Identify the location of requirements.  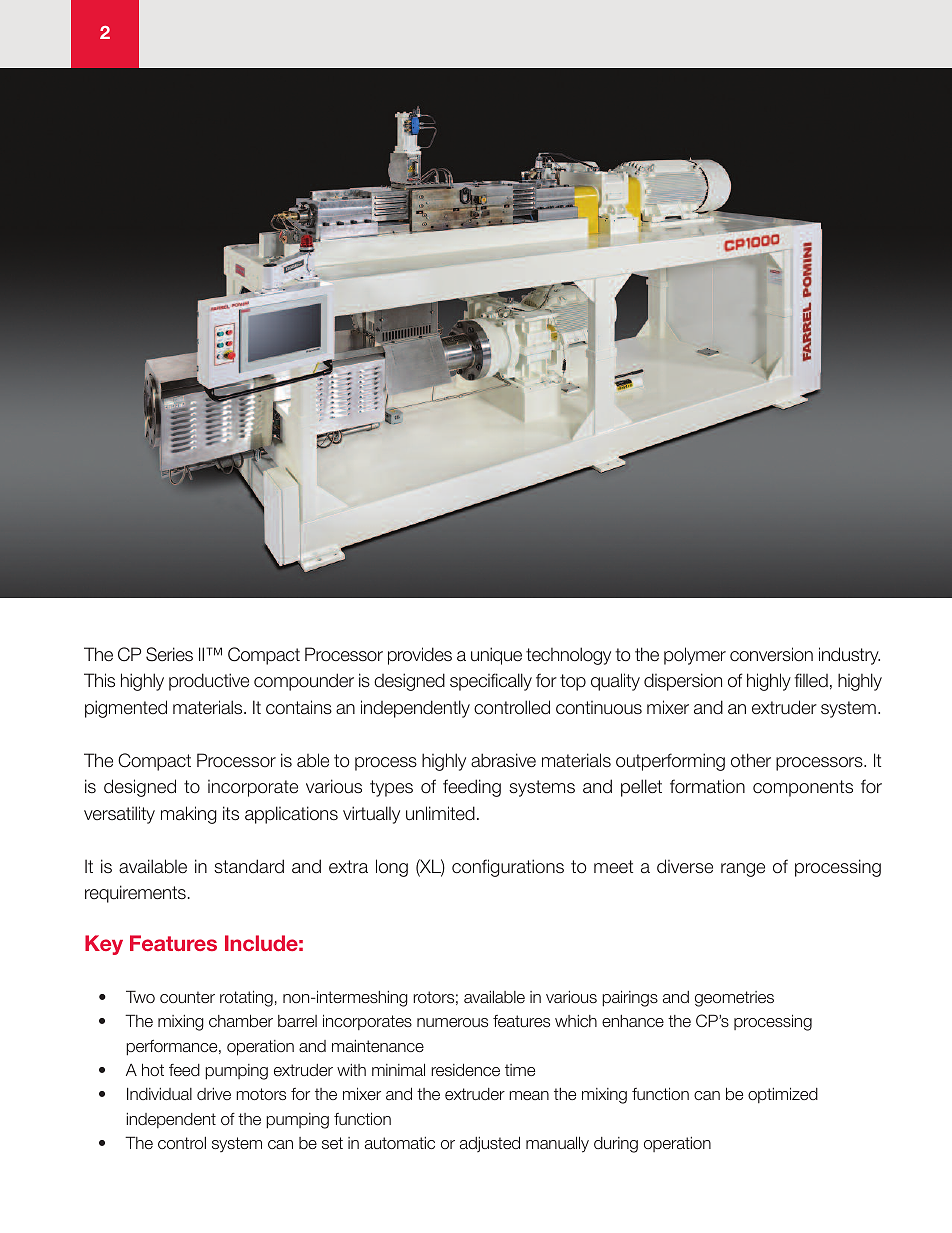
(135, 894).
